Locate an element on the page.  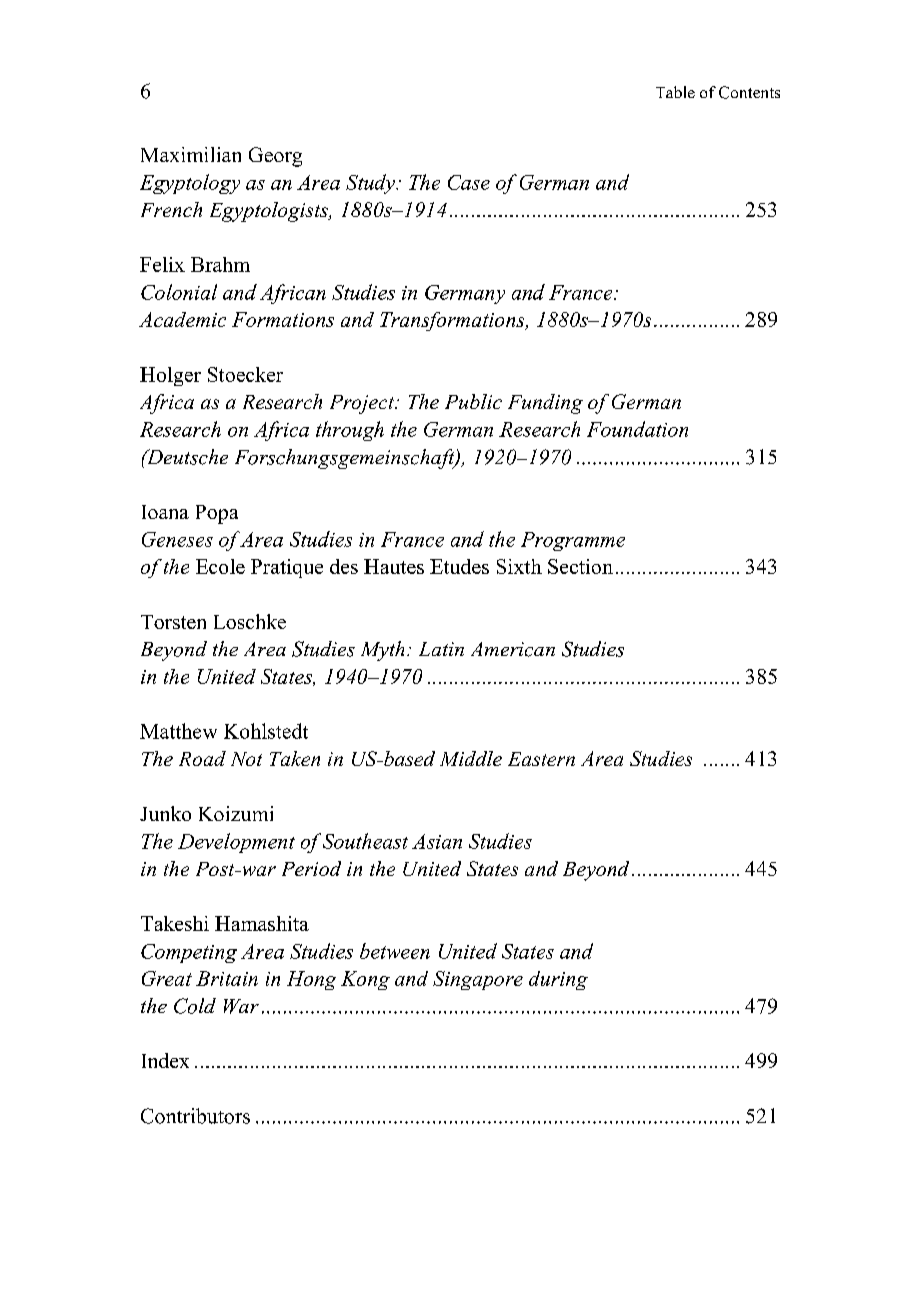
Public is located at coordinates (473, 401).
